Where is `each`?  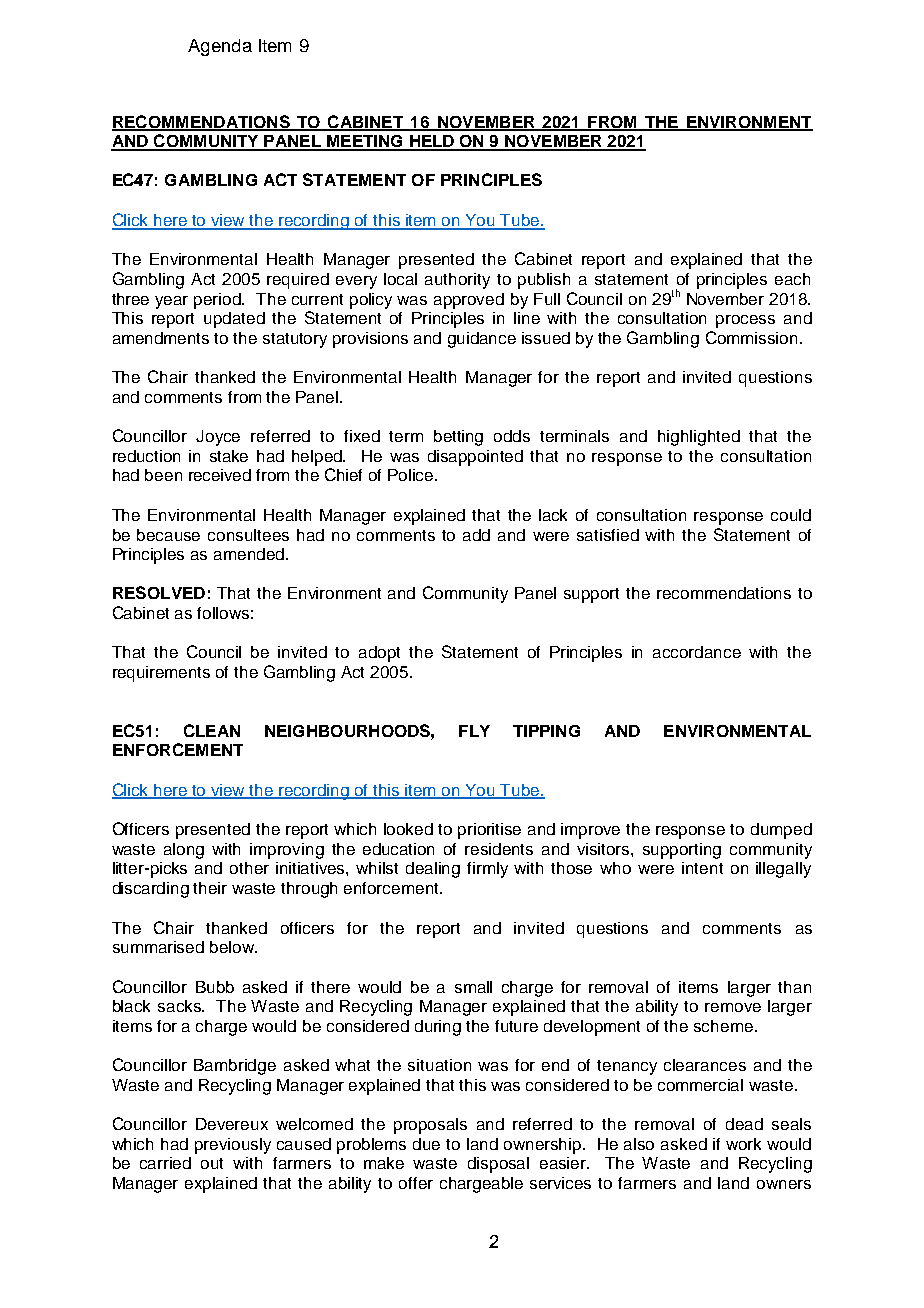 each is located at coordinates (792, 279).
